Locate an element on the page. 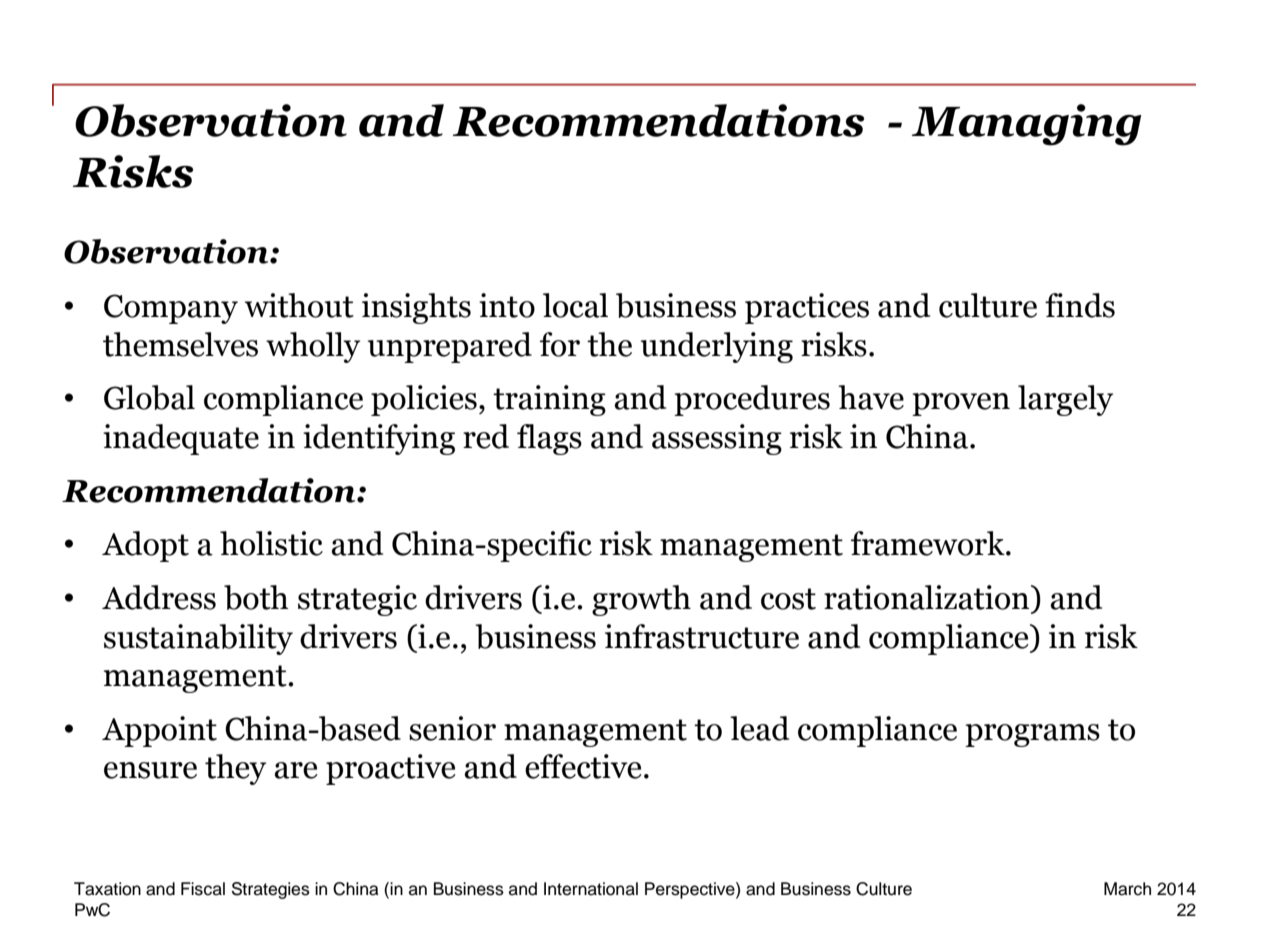 The width and height of the page is (1270, 952). rationalization is located at coordinates (928, 597).
